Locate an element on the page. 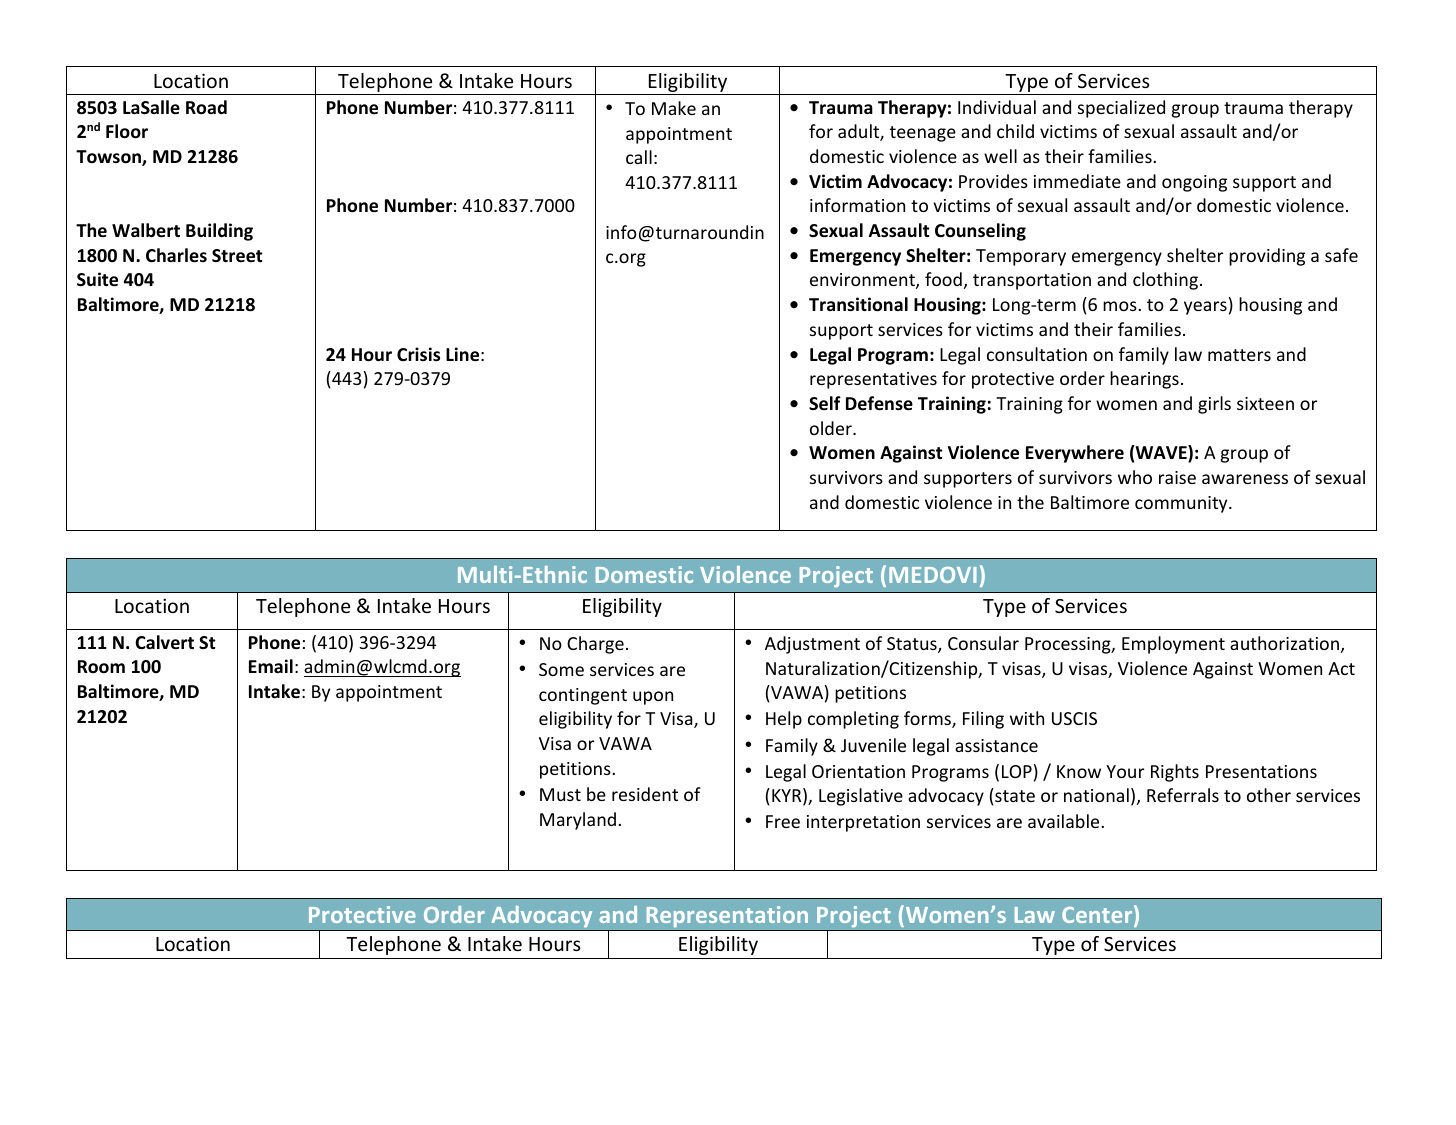 Image resolution: width=1456 pixels, height=1125 pixels. raise is located at coordinates (1177, 477).
